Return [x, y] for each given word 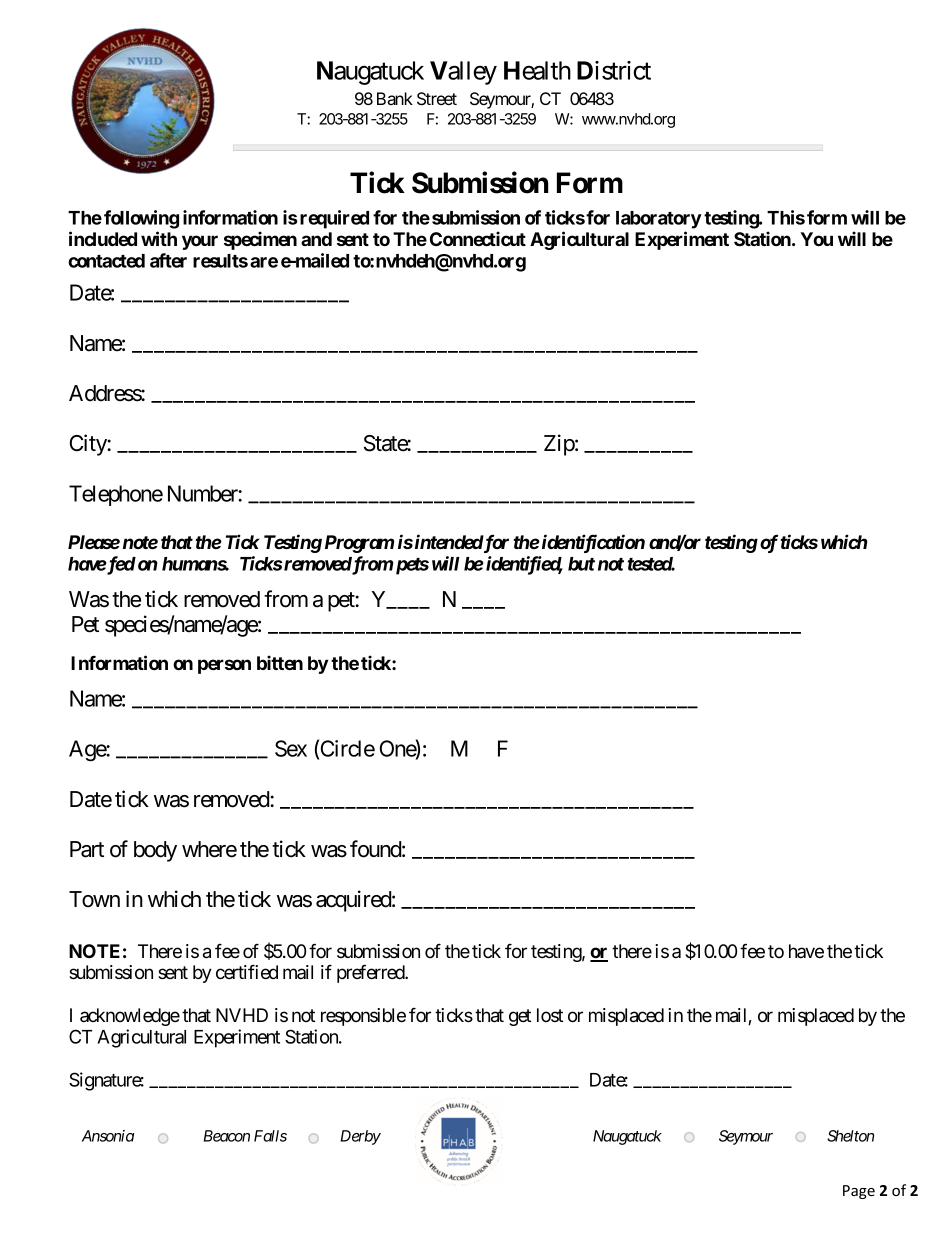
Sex [291, 748]
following [141, 219]
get [520, 1017]
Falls [270, 1136]
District [614, 70]
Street [437, 99]
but [581, 564]
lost [550, 1015]
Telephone [116, 495]
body [155, 851]
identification [592, 543]
